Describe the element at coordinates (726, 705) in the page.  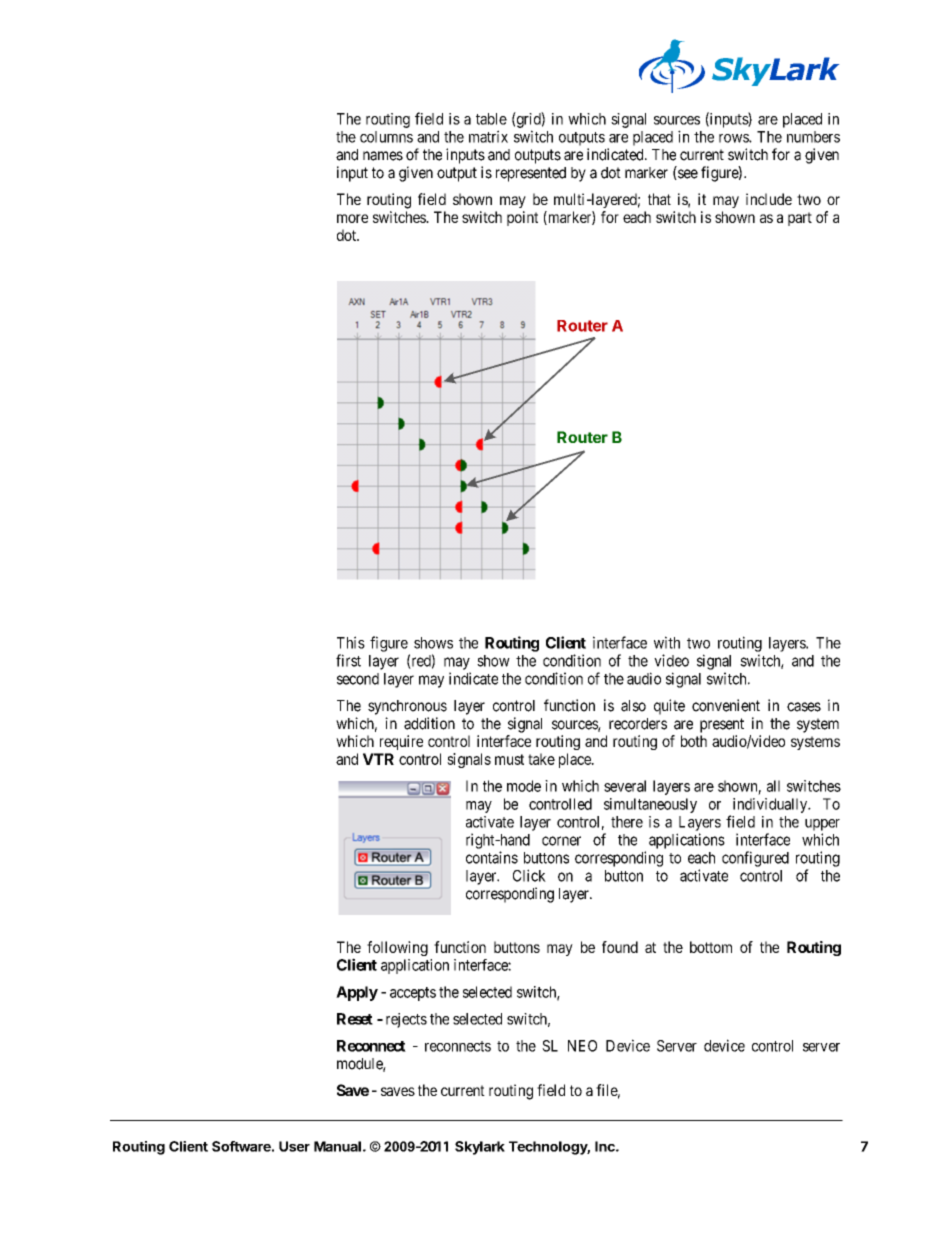
I see `convenient` at that location.
